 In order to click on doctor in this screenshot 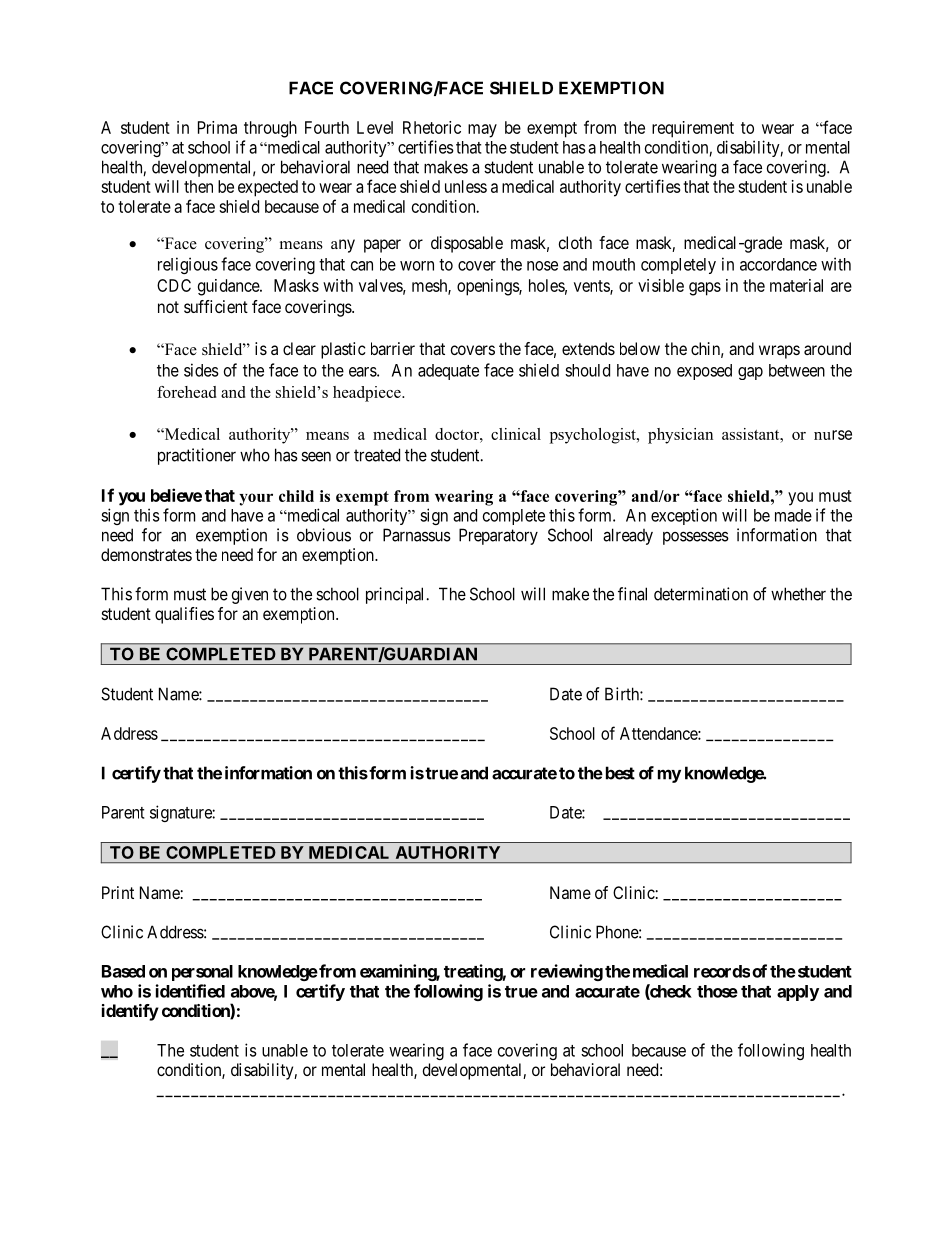, I will do `click(458, 434)`.
